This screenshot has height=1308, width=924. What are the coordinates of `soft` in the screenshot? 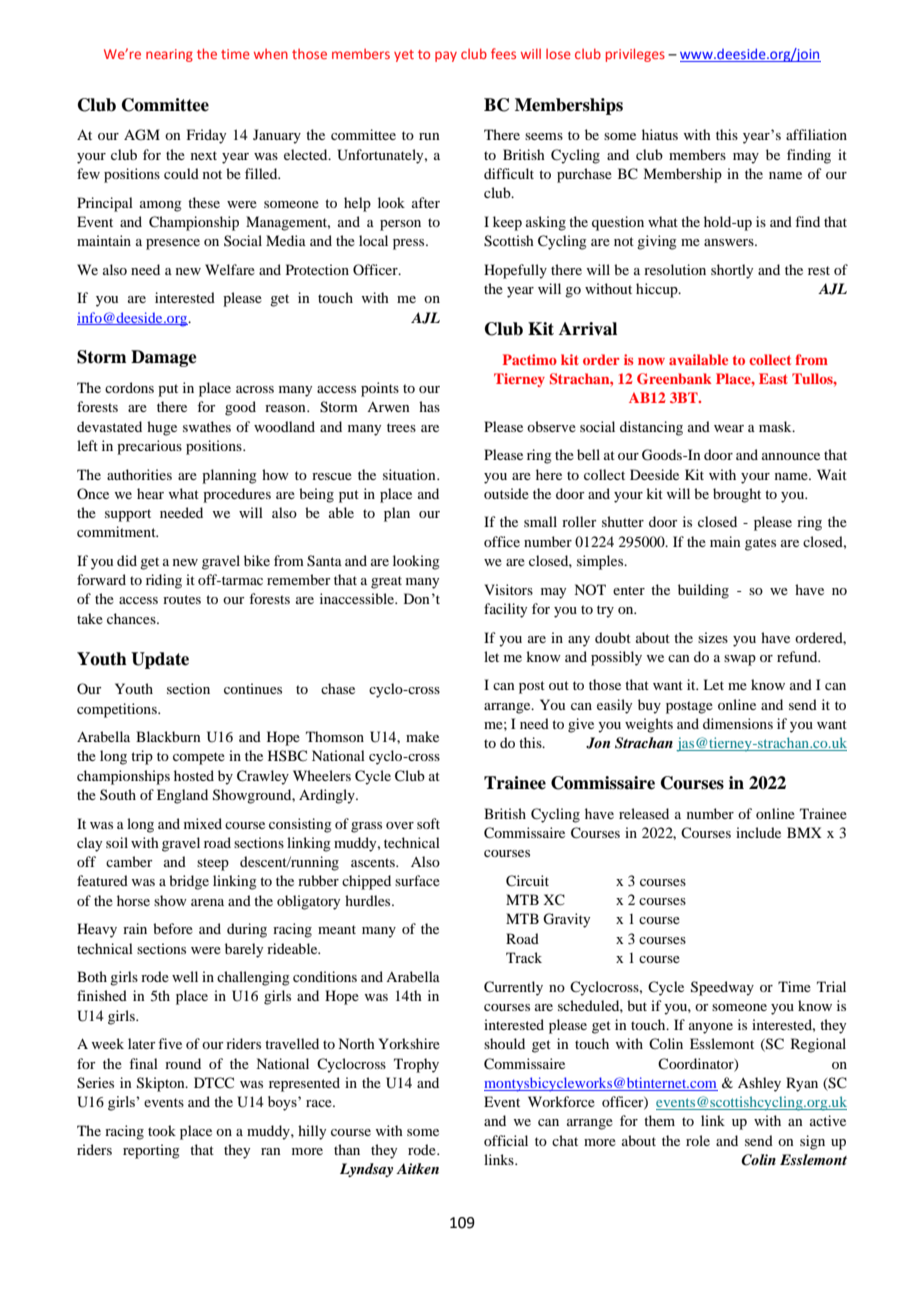 It's located at (428, 823).
